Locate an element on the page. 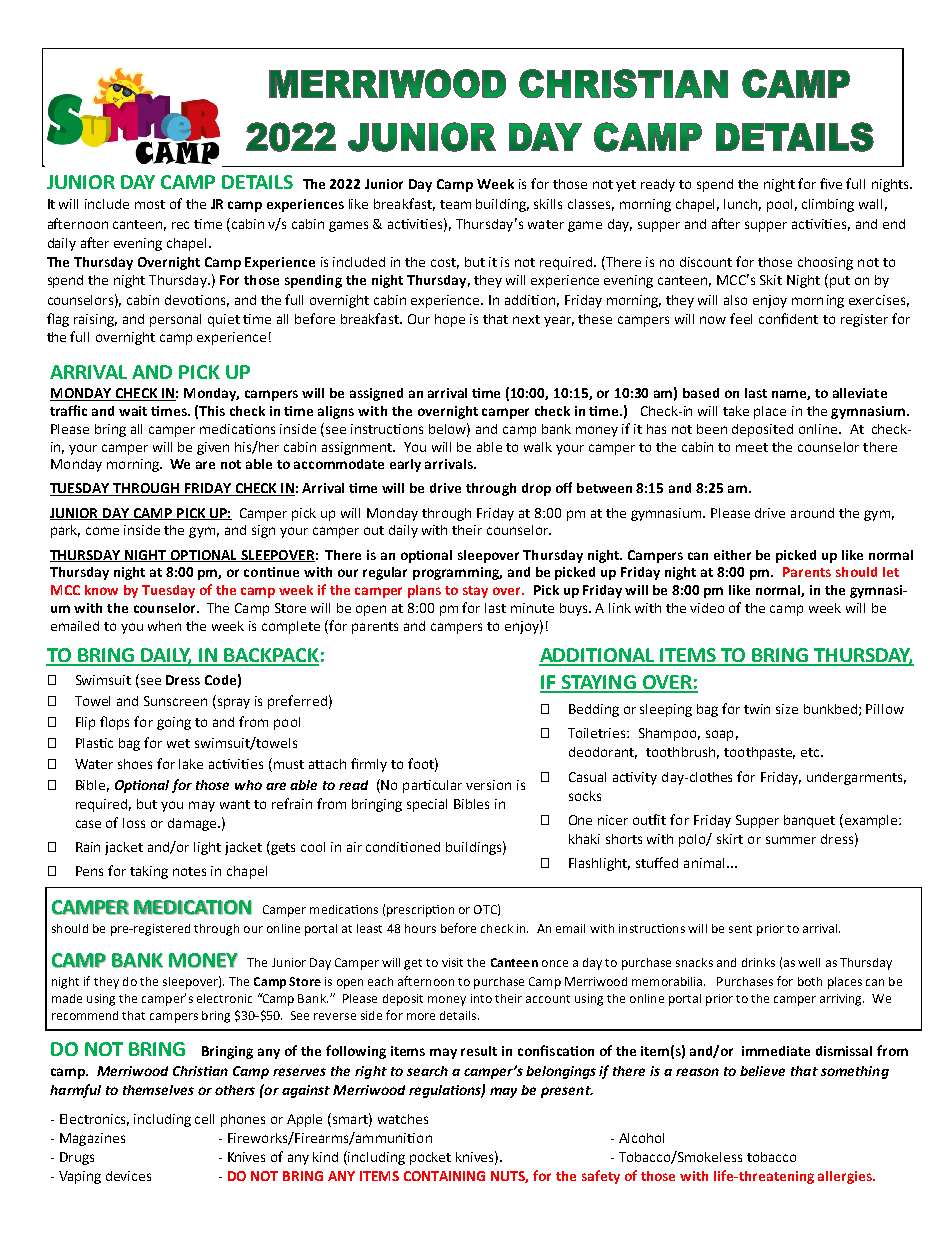  given is located at coordinates (213, 448).
